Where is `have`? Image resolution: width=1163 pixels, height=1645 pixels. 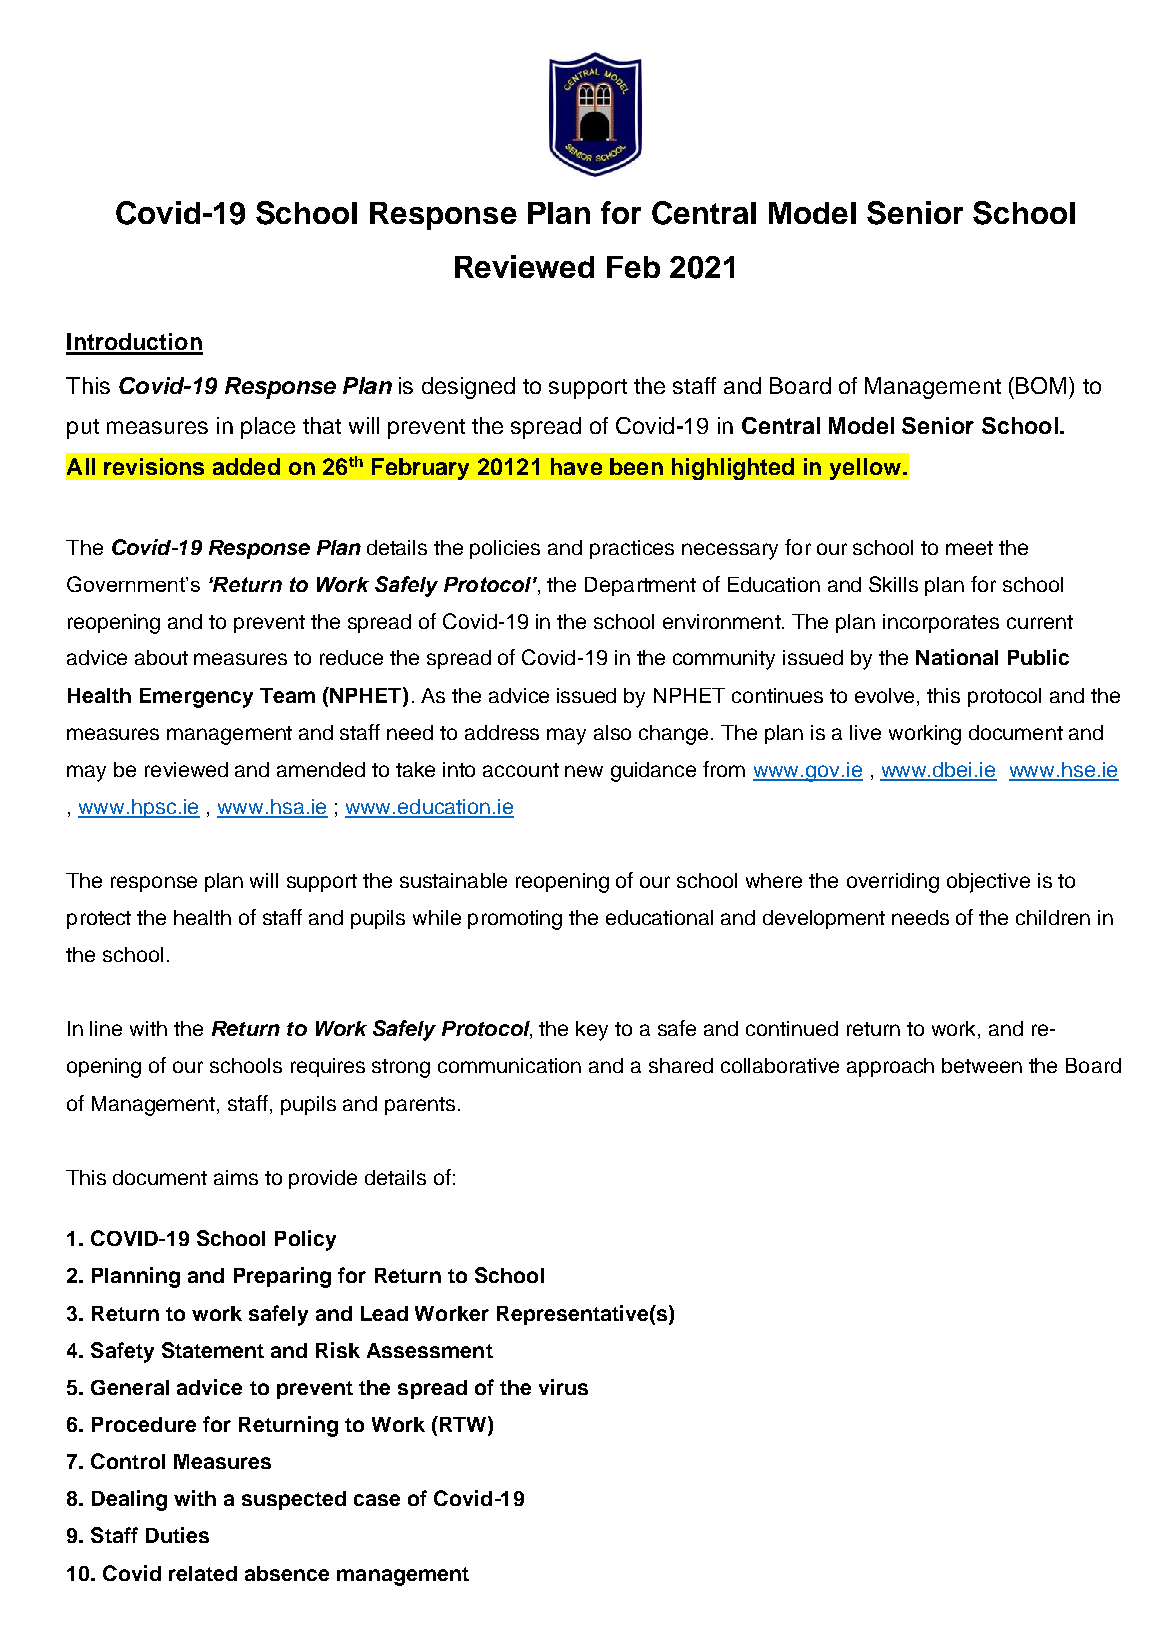 have is located at coordinates (576, 466).
